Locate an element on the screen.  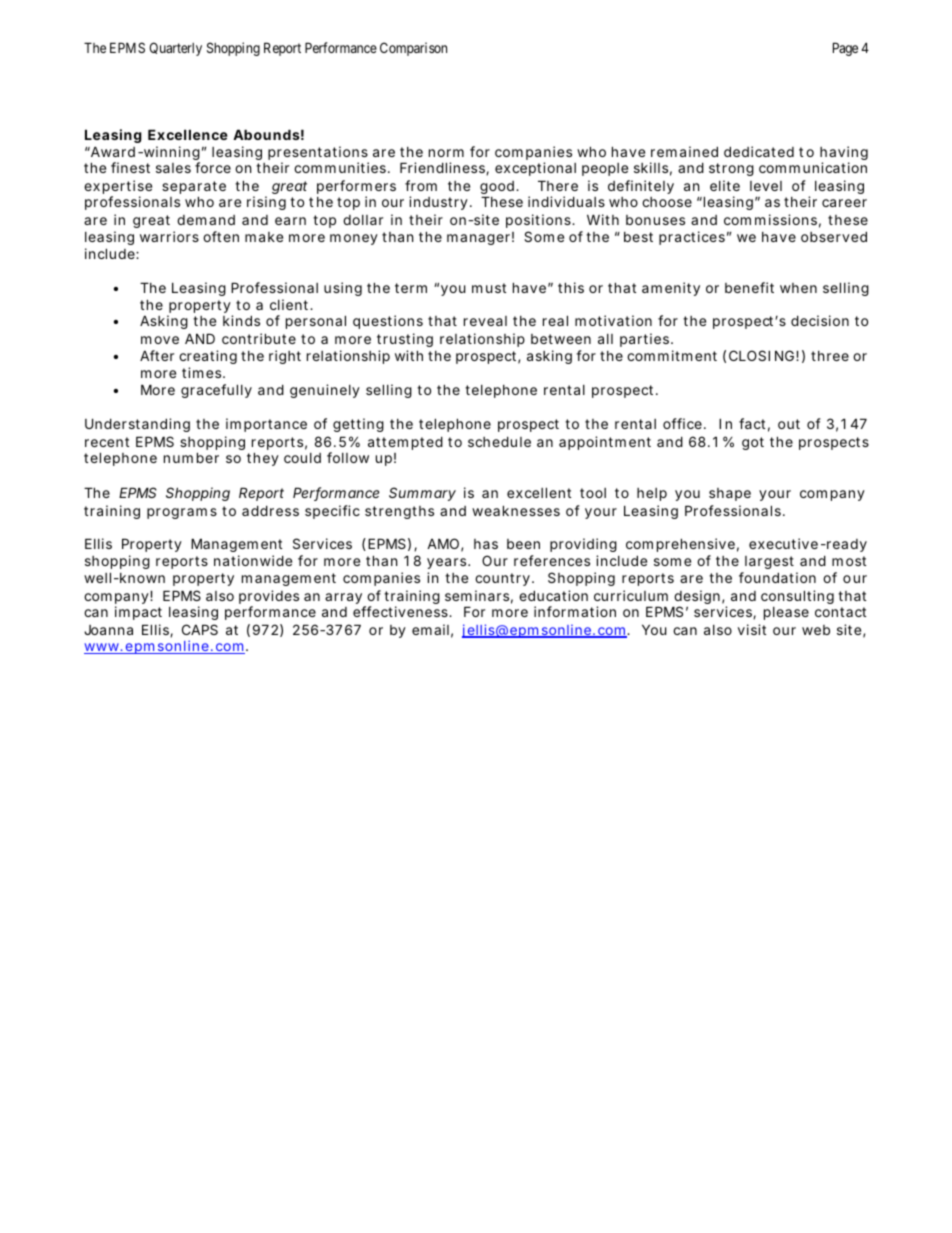
Quarterly is located at coordinates (175, 49).
